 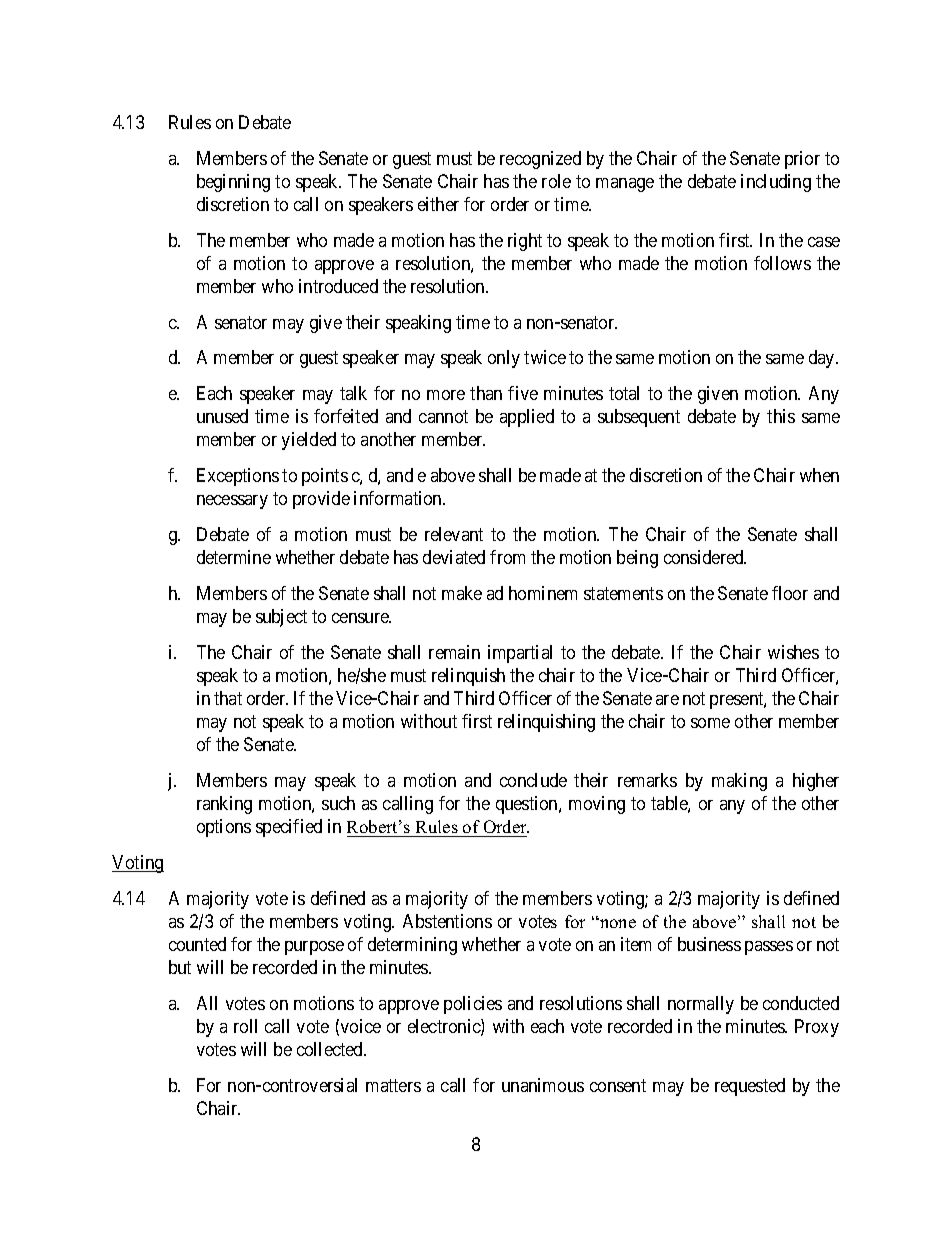 I want to click on question, so click(x=528, y=805).
